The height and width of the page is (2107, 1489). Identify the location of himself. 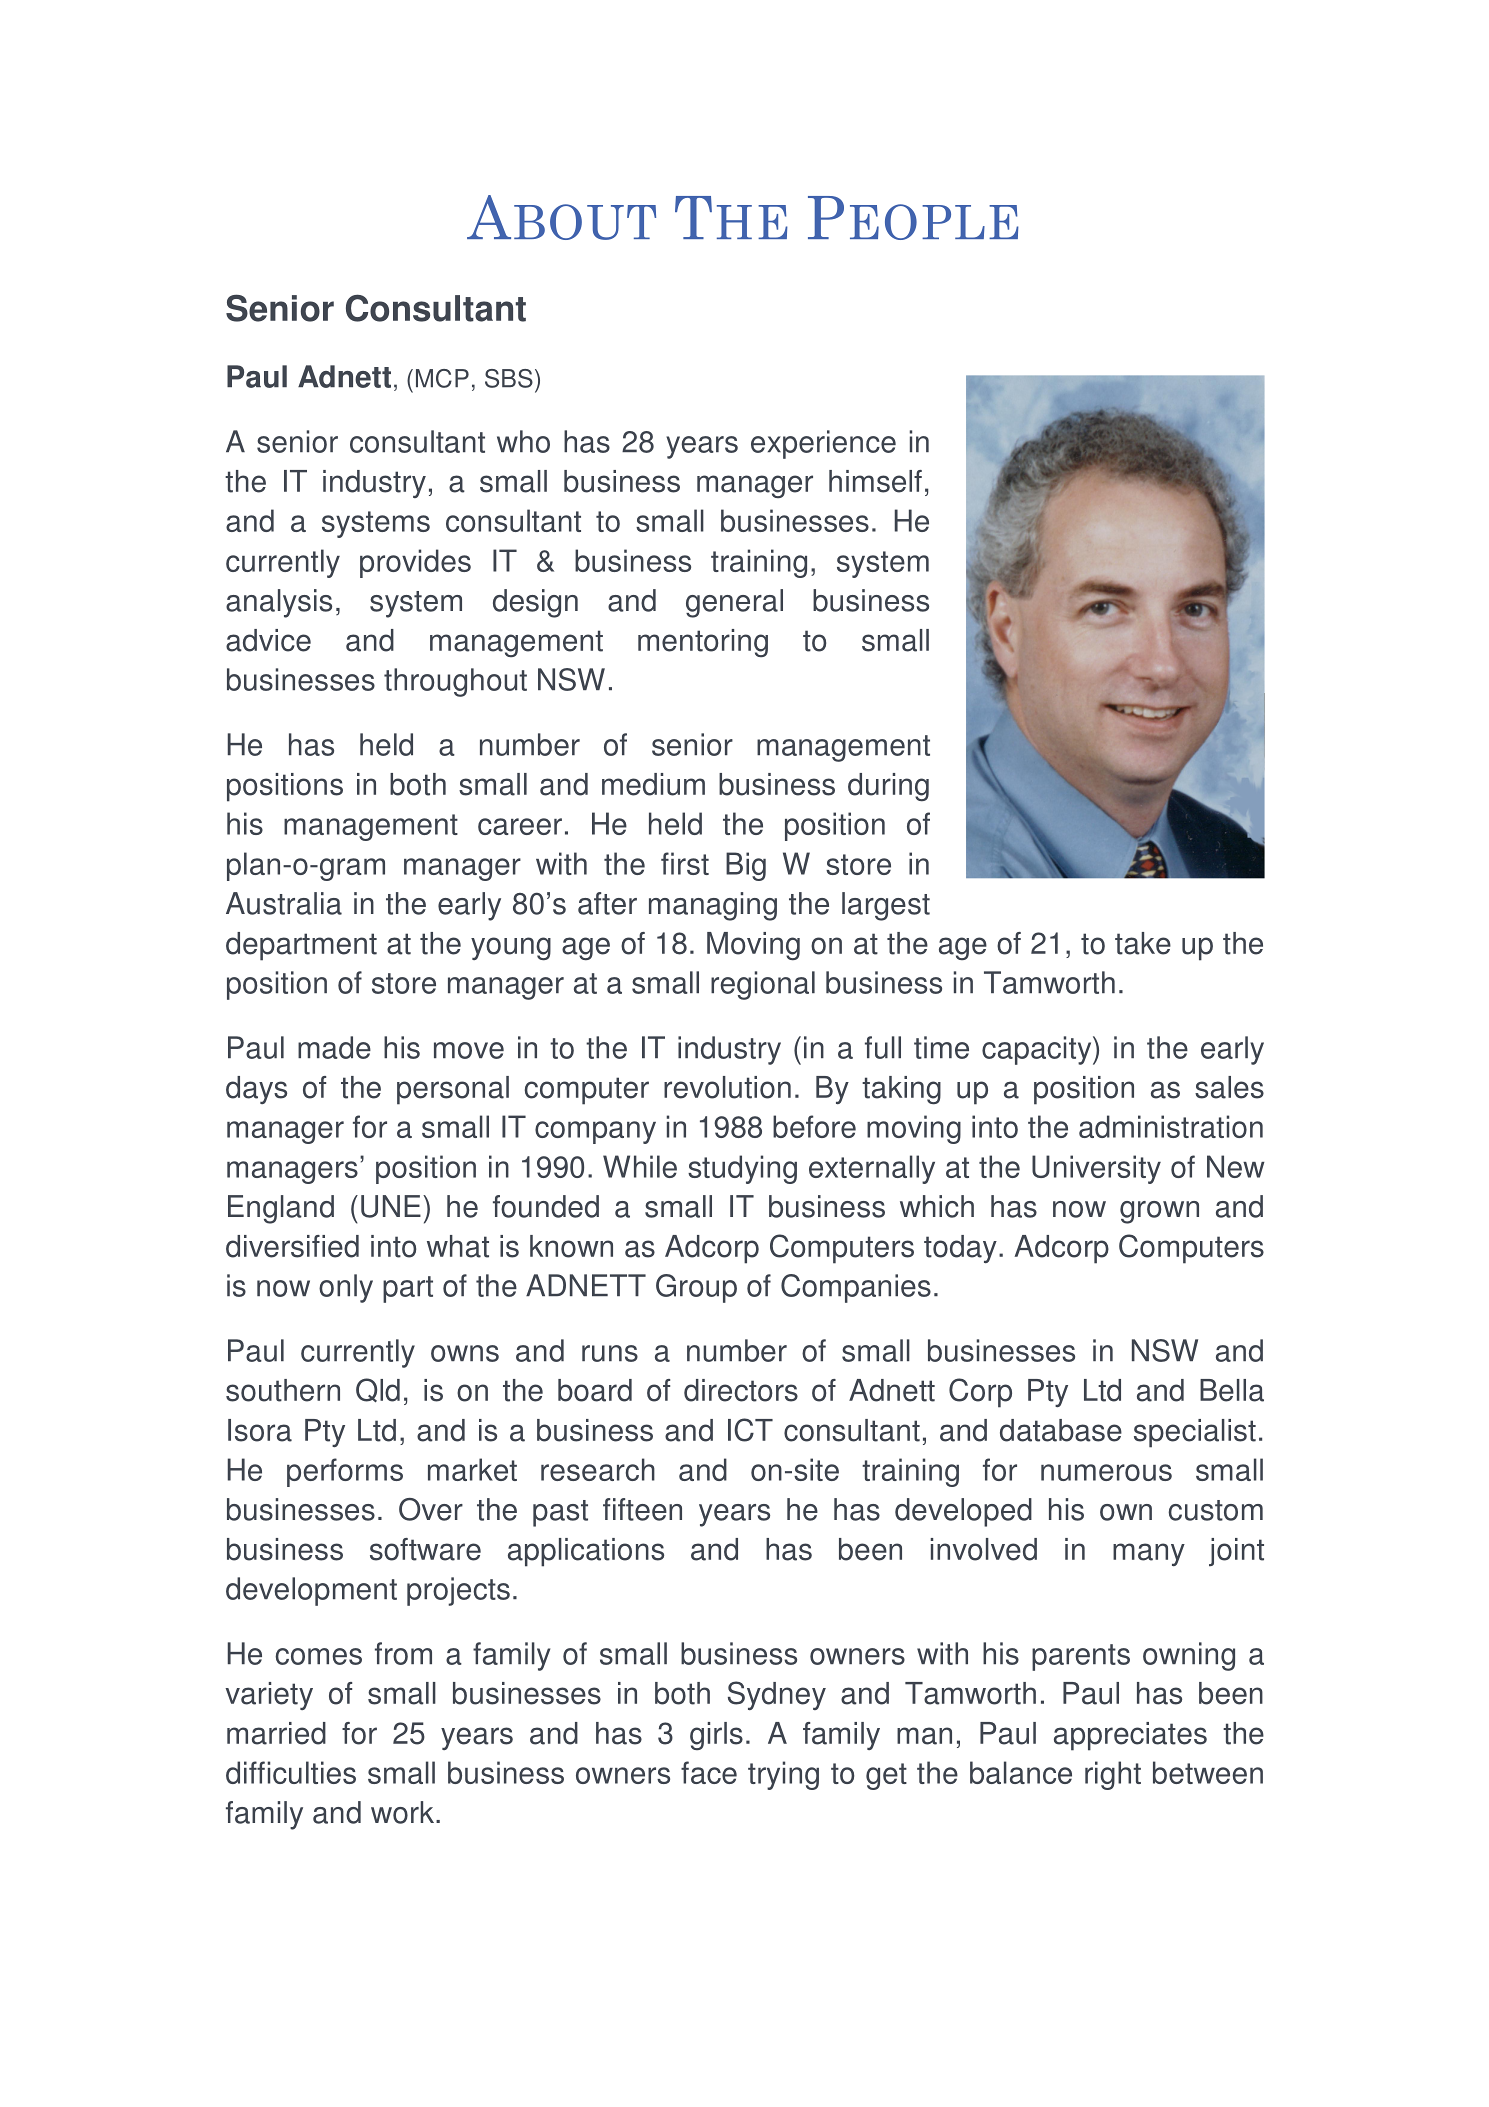
(875, 481).
